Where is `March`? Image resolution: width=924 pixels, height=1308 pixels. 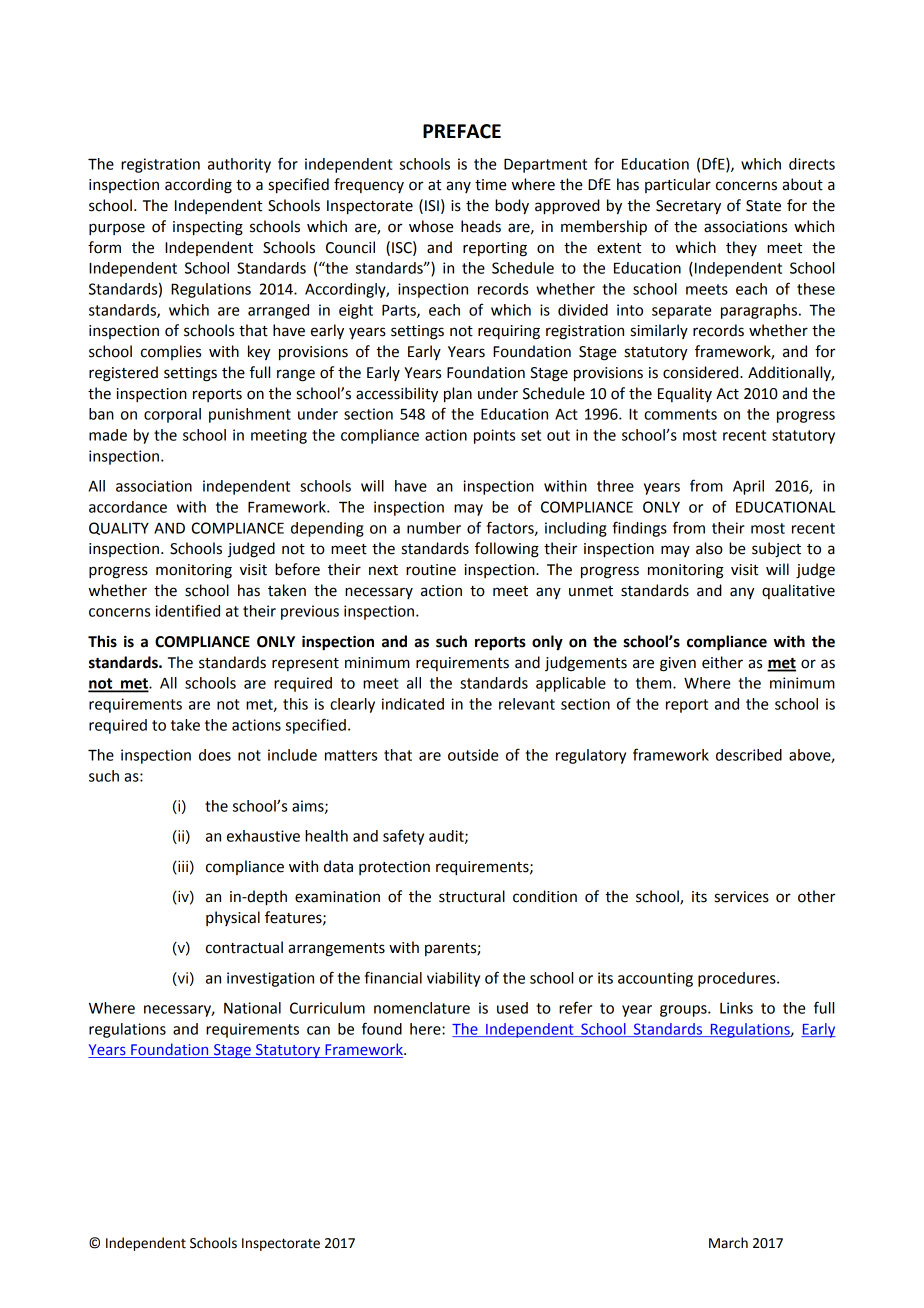 March is located at coordinates (728, 1243).
